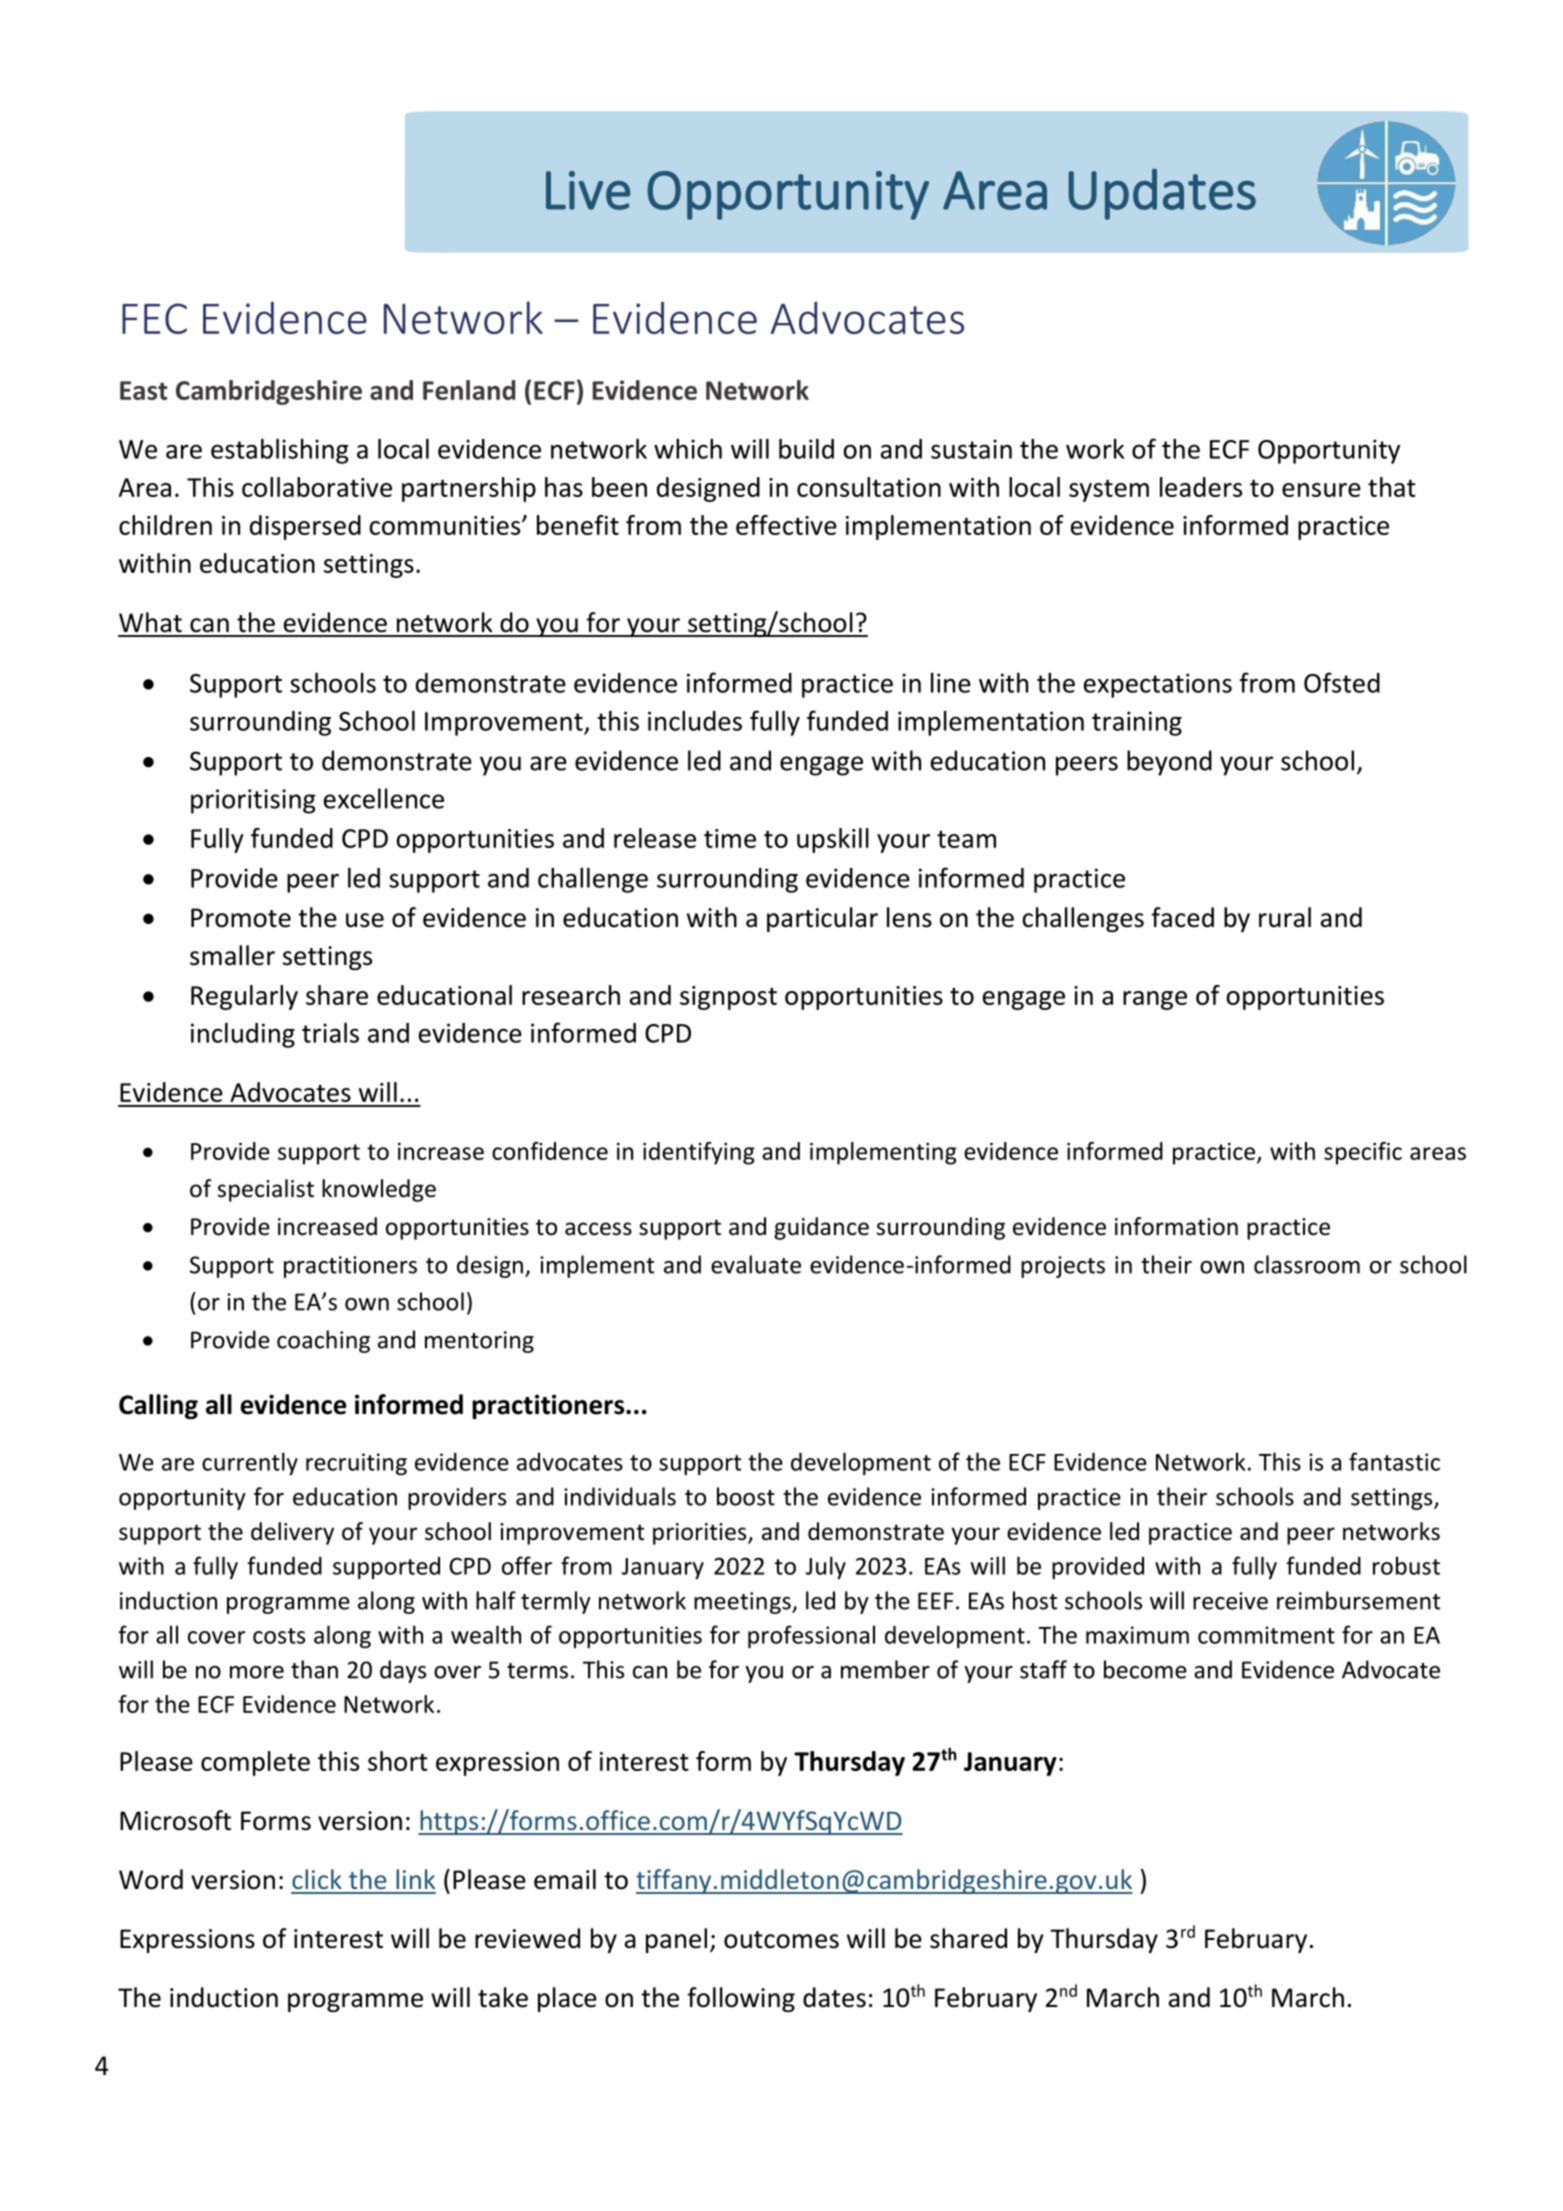 The height and width of the screenshot is (2211, 1563). I want to click on leaders, so click(1201, 487).
